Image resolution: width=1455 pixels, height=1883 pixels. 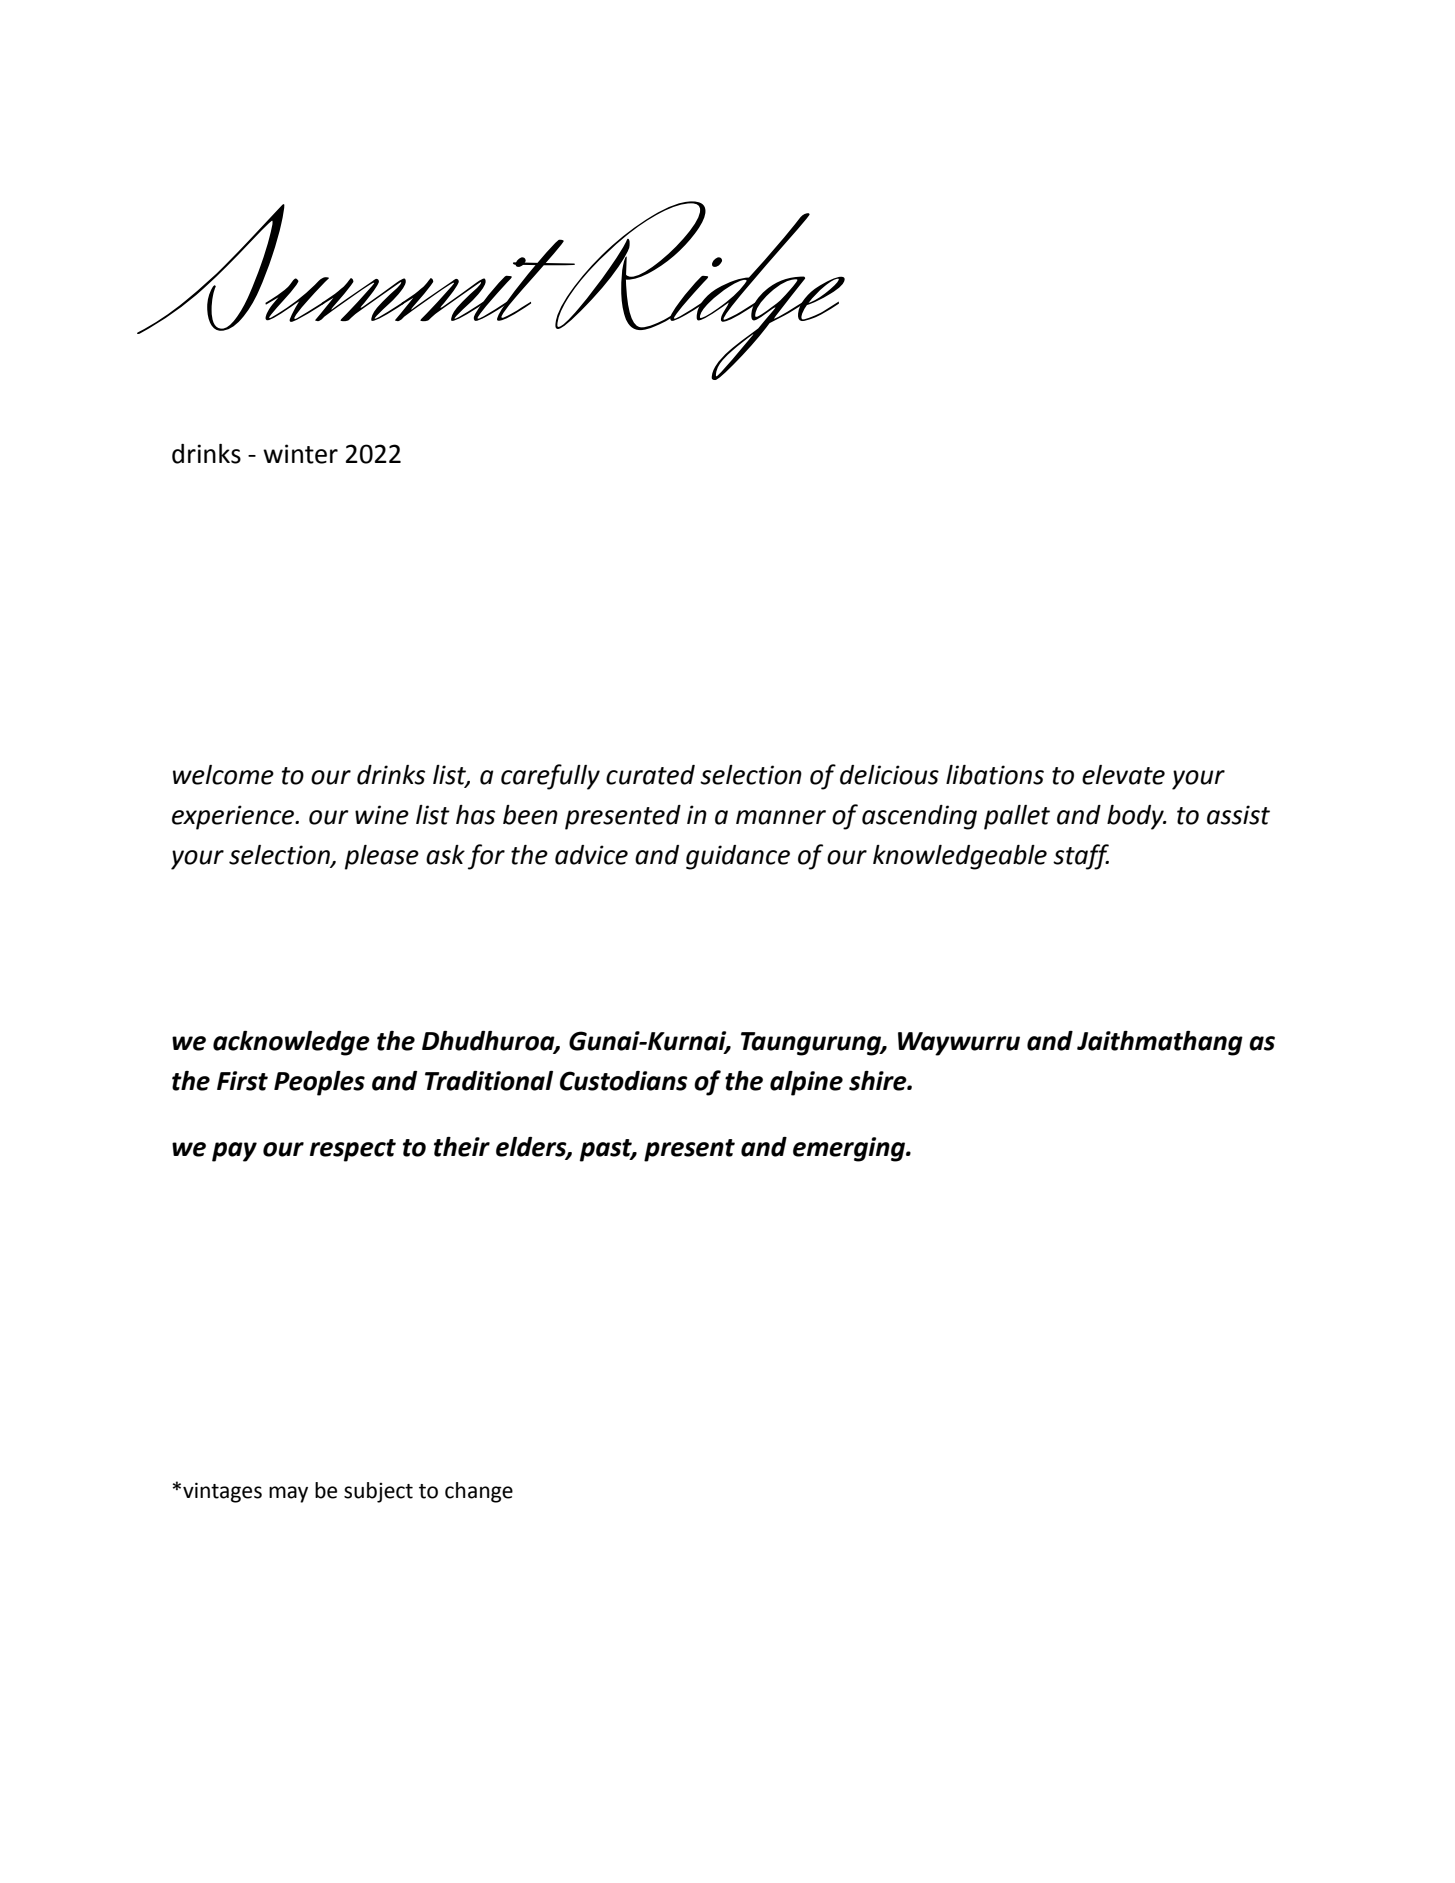 What do you see at coordinates (353, 1150) in the image?
I see `respect` at bounding box center [353, 1150].
